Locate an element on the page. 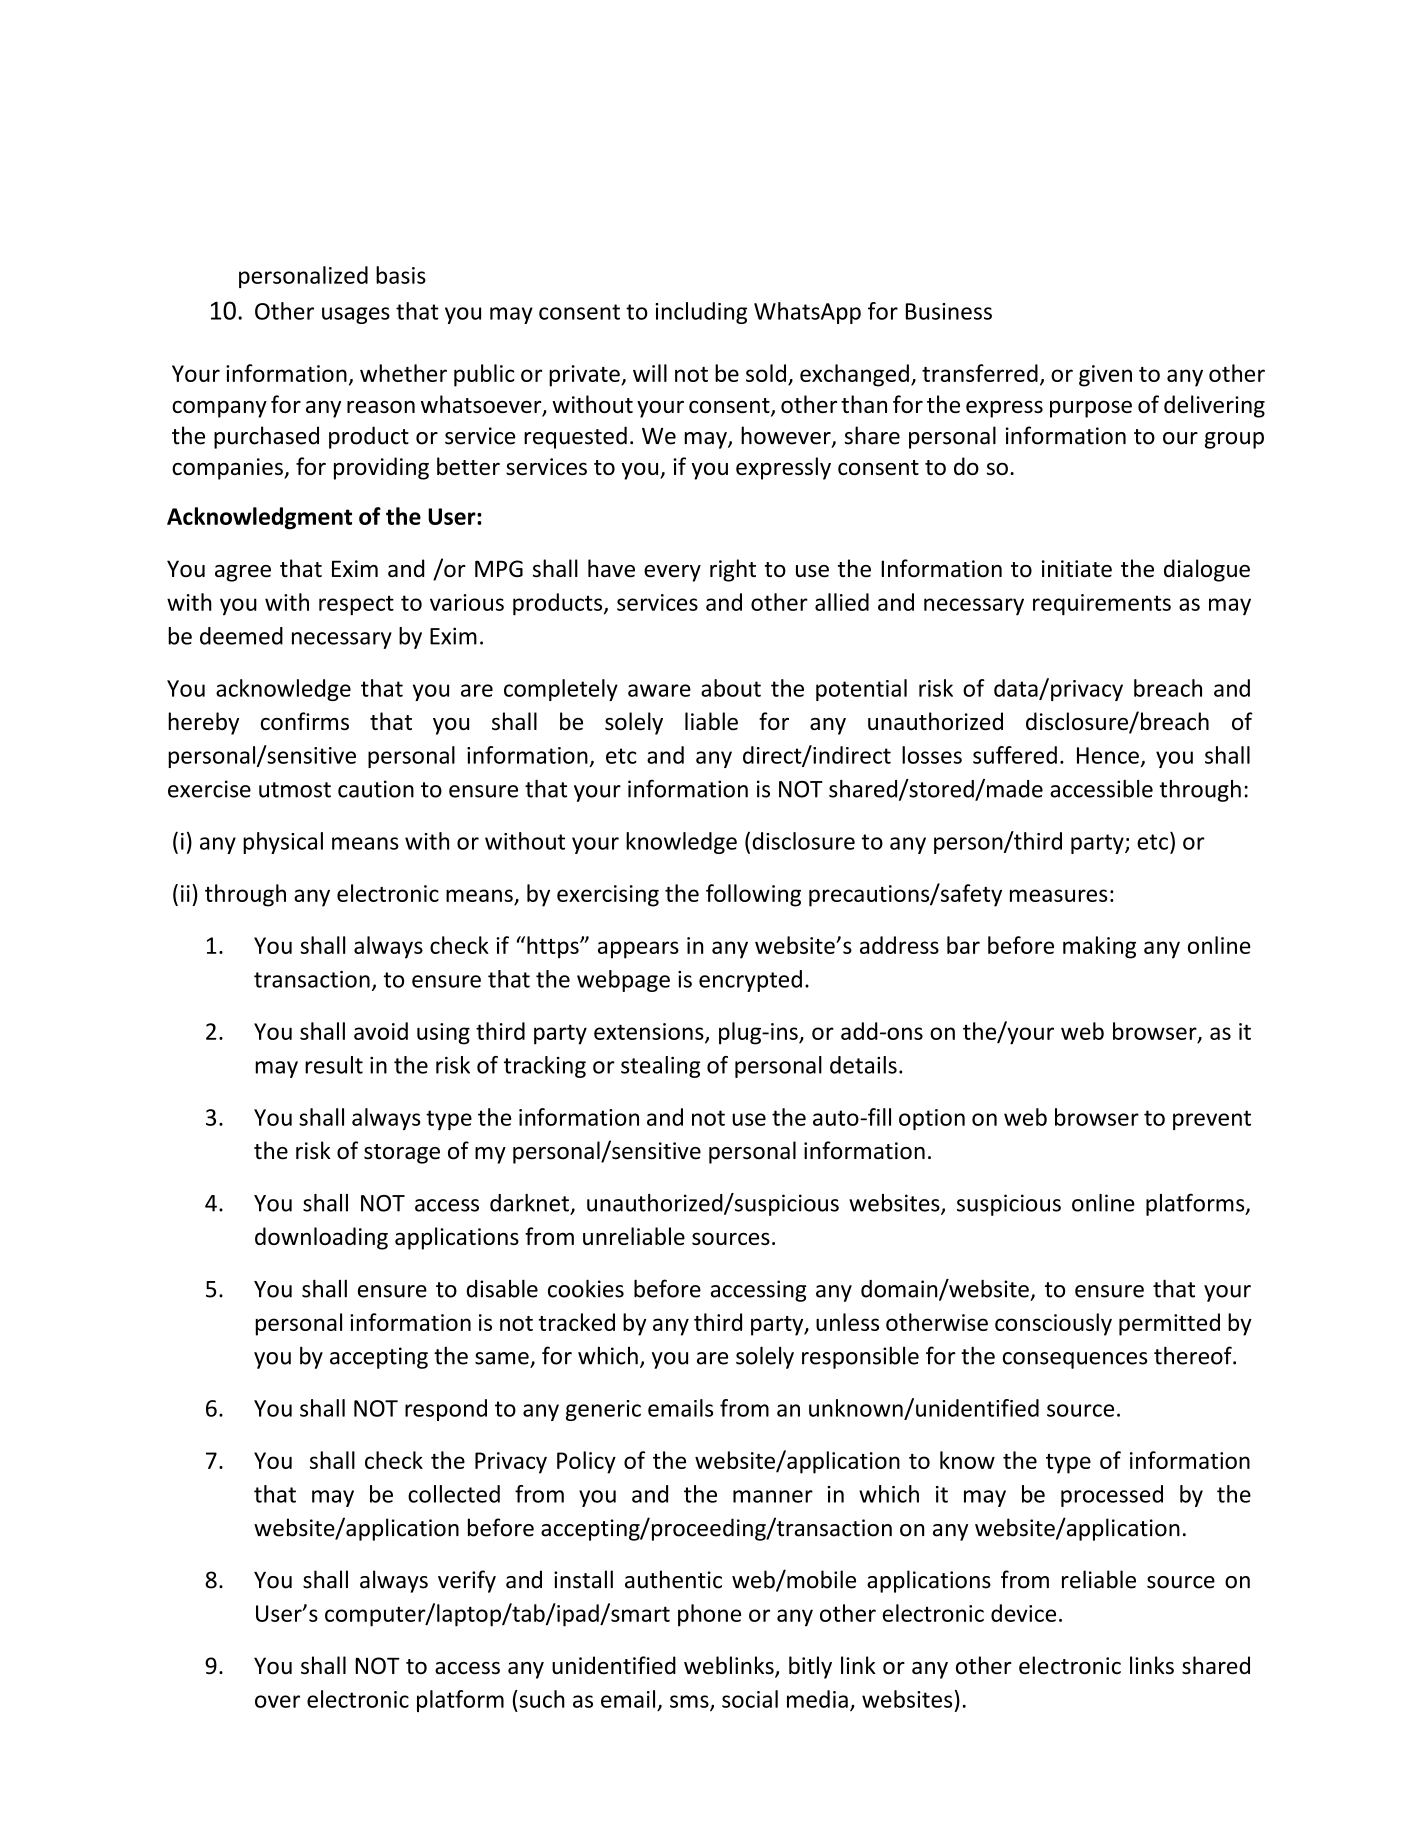 The image size is (1418, 1835). cookies is located at coordinates (586, 1288).
